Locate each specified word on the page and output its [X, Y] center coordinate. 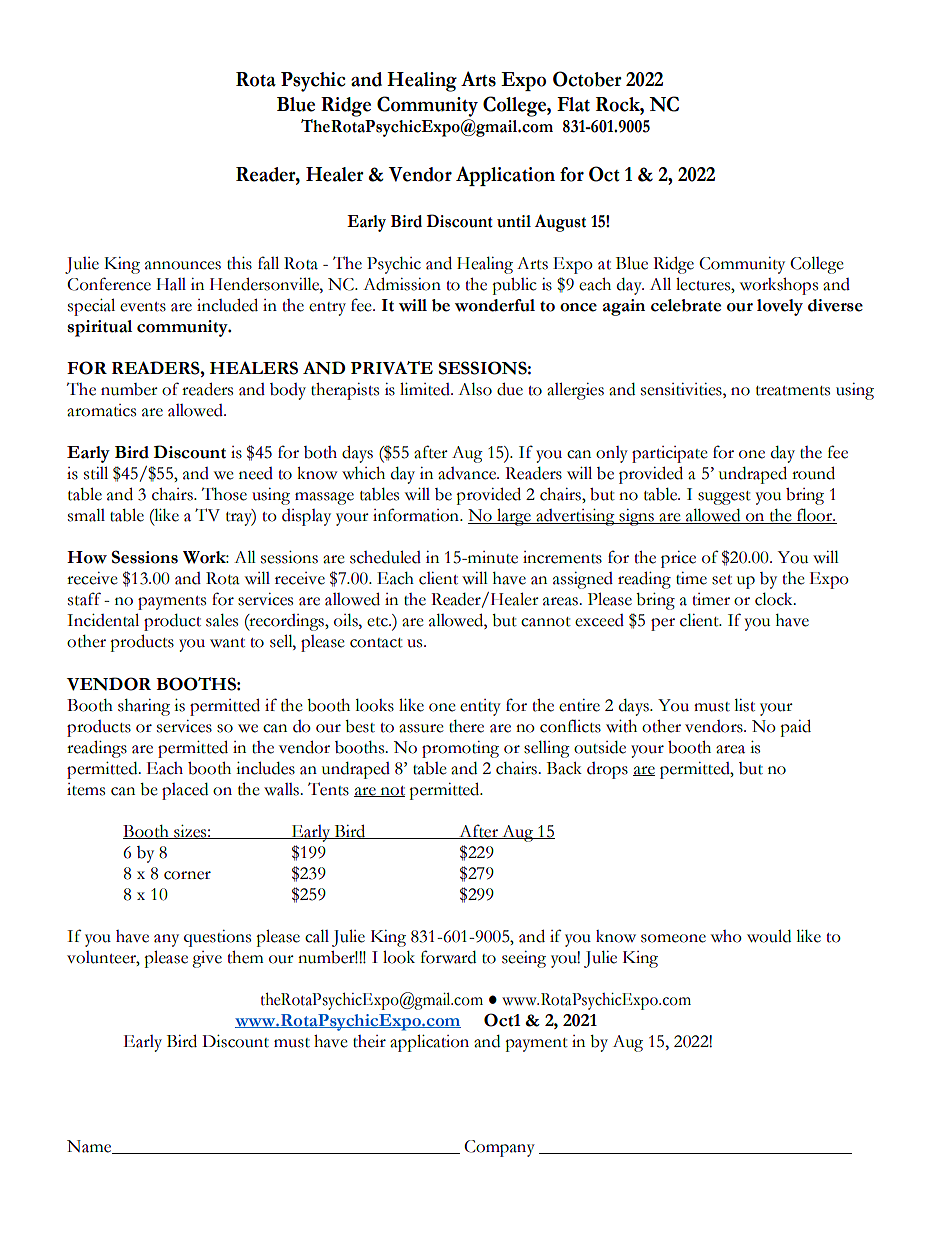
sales [222, 620]
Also [475, 389]
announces [183, 265]
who [726, 936]
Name [90, 1147]
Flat [573, 104]
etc [378, 622]
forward [448, 957]
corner [187, 875]
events [143, 307]
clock [775, 599]
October [587, 79]
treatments [793, 391]
